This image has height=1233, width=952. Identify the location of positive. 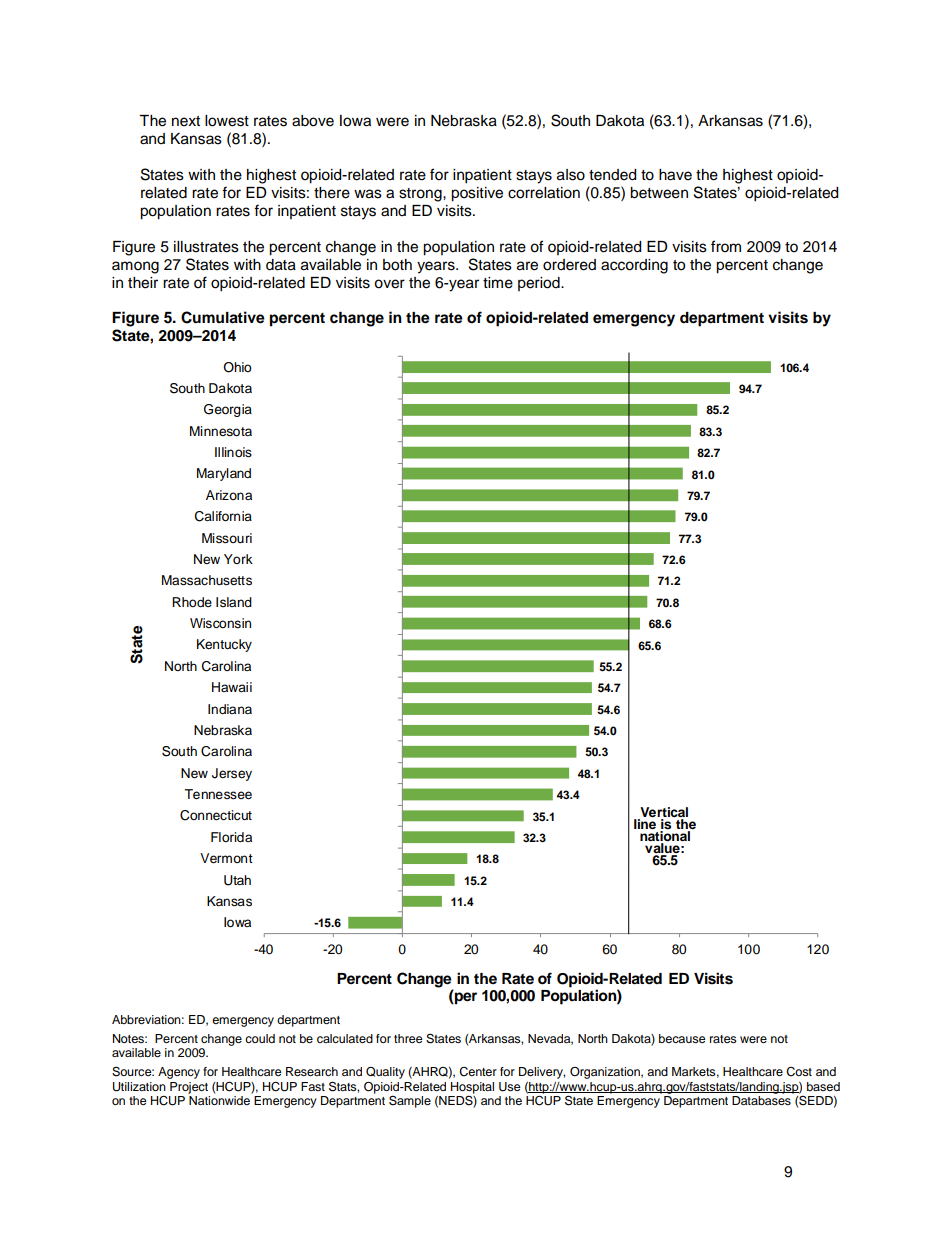
(477, 194).
